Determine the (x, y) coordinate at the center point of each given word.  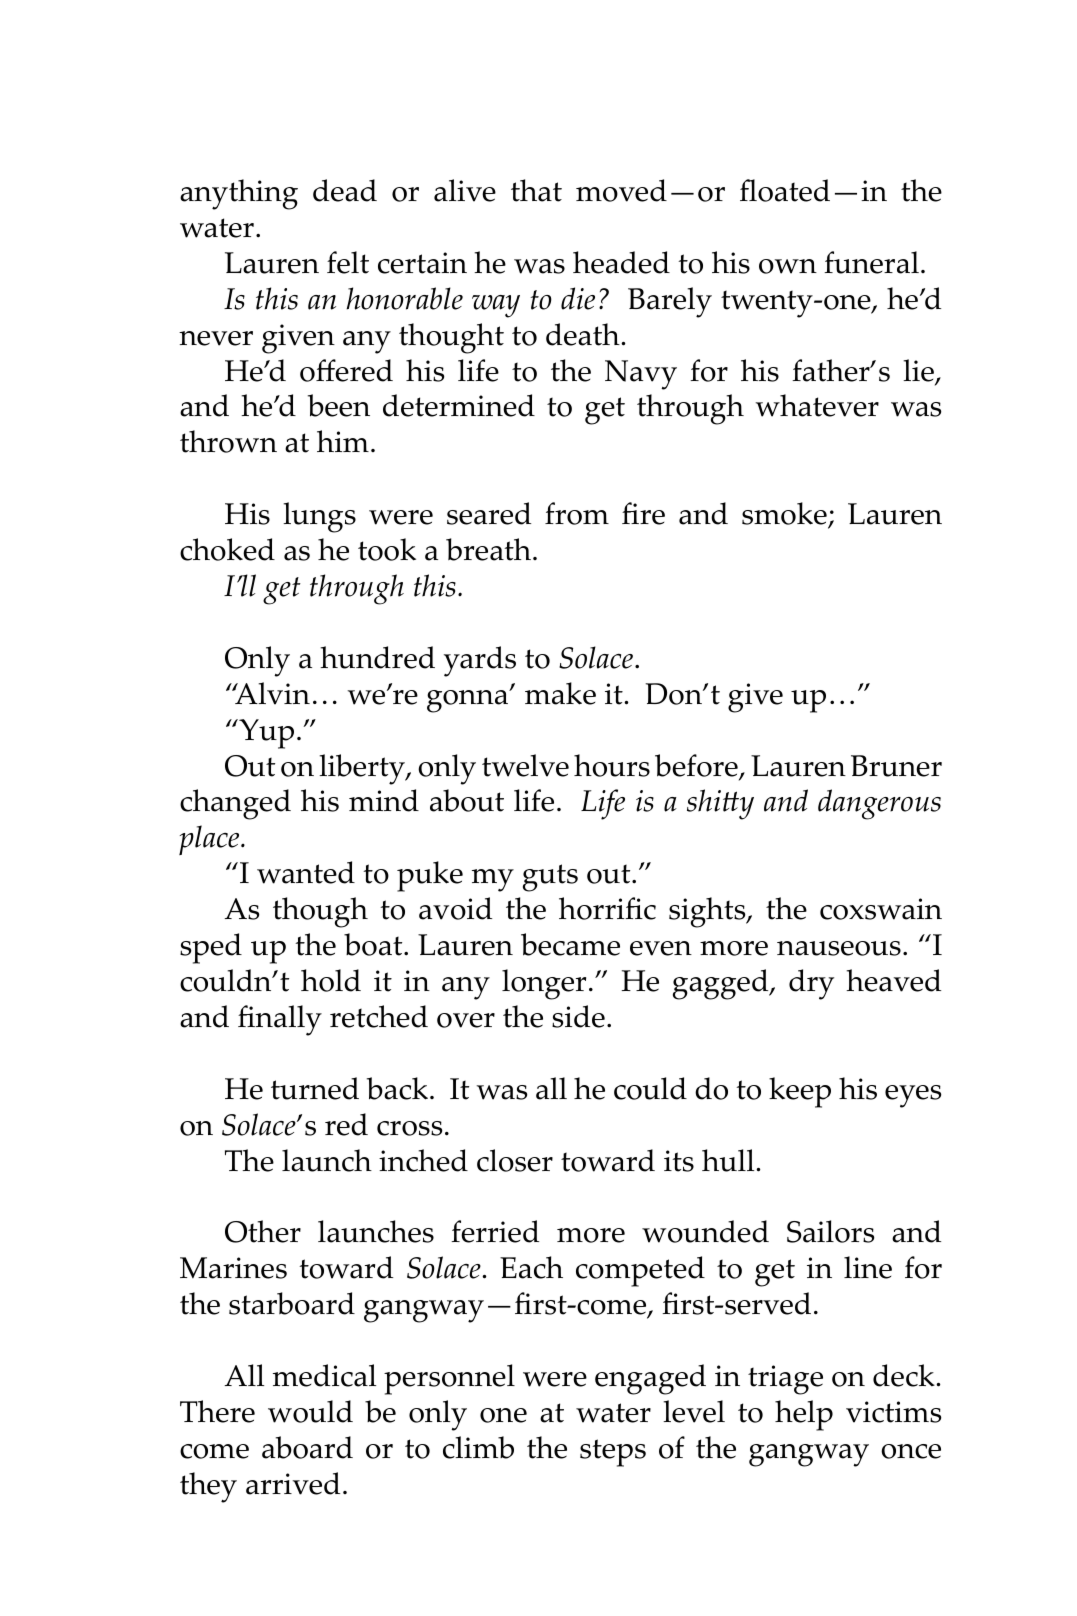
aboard (307, 1447)
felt (348, 262)
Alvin (271, 693)
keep (800, 1092)
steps (613, 1453)
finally (280, 1020)
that (536, 190)
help (804, 1415)
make (560, 693)
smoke (785, 515)
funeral (871, 262)
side (578, 1016)
